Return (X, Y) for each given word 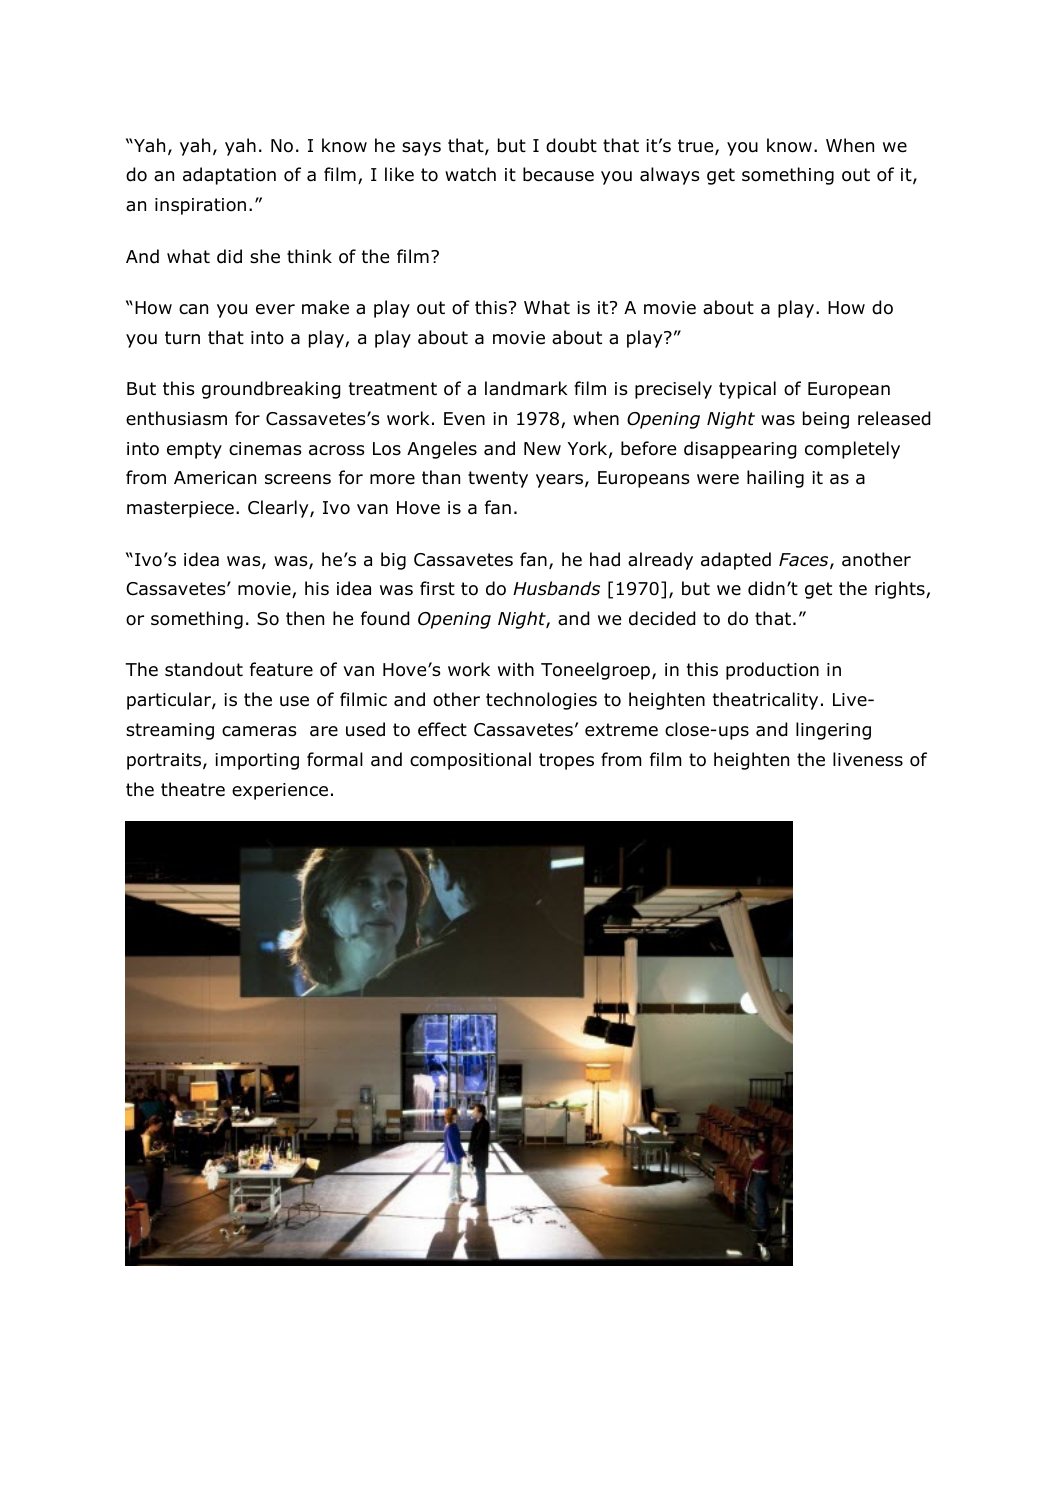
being (826, 420)
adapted (736, 561)
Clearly (279, 509)
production (772, 671)
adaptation (229, 176)
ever (275, 309)
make (325, 307)
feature (281, 669)
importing (257, 761)
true (697, 147)
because (558, 174)
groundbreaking (271, 390)
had (605, 559)
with (516, 669)
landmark (526, 388)
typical (747, 390)
